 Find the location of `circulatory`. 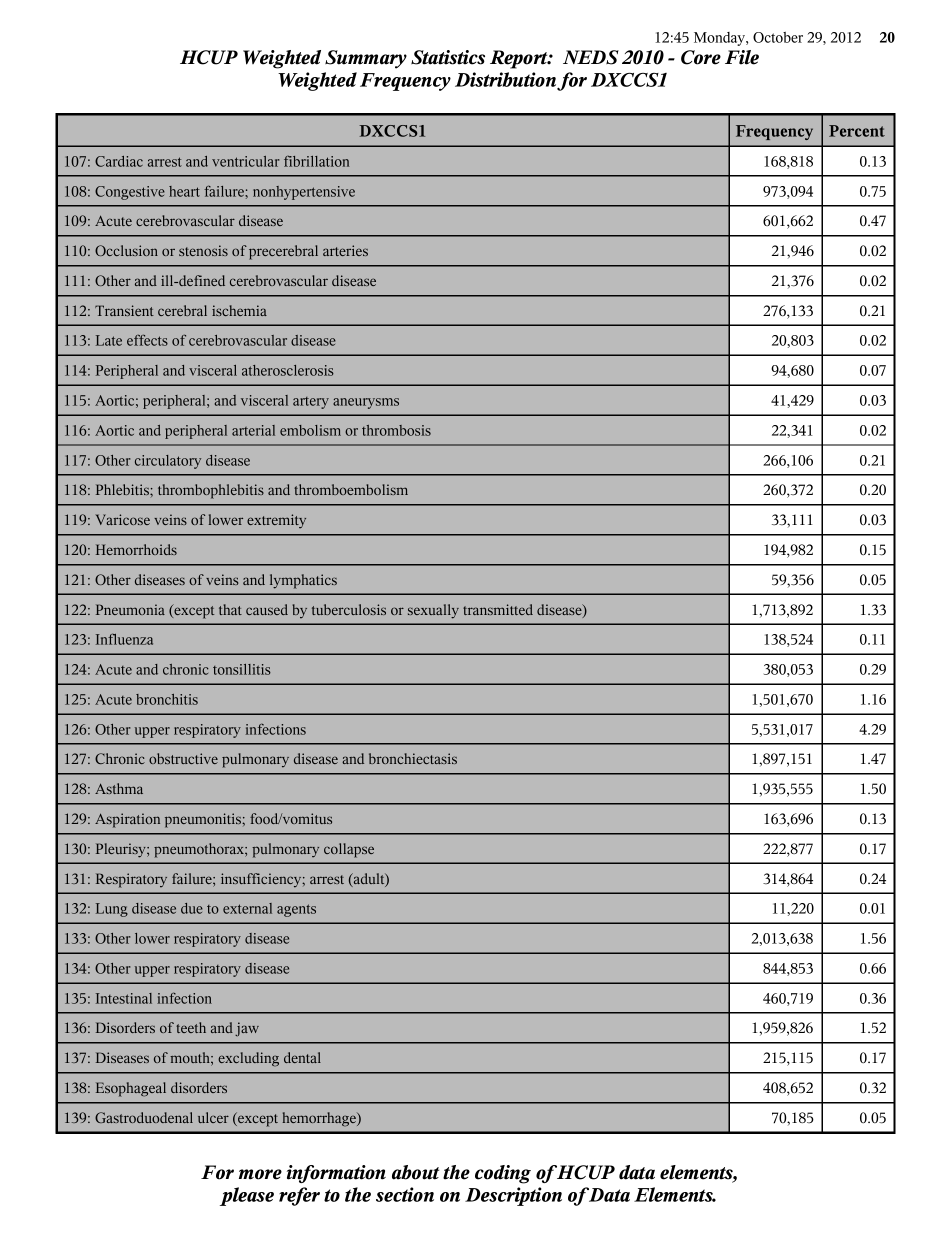

circulatory is located at coordinates (168, 462).
